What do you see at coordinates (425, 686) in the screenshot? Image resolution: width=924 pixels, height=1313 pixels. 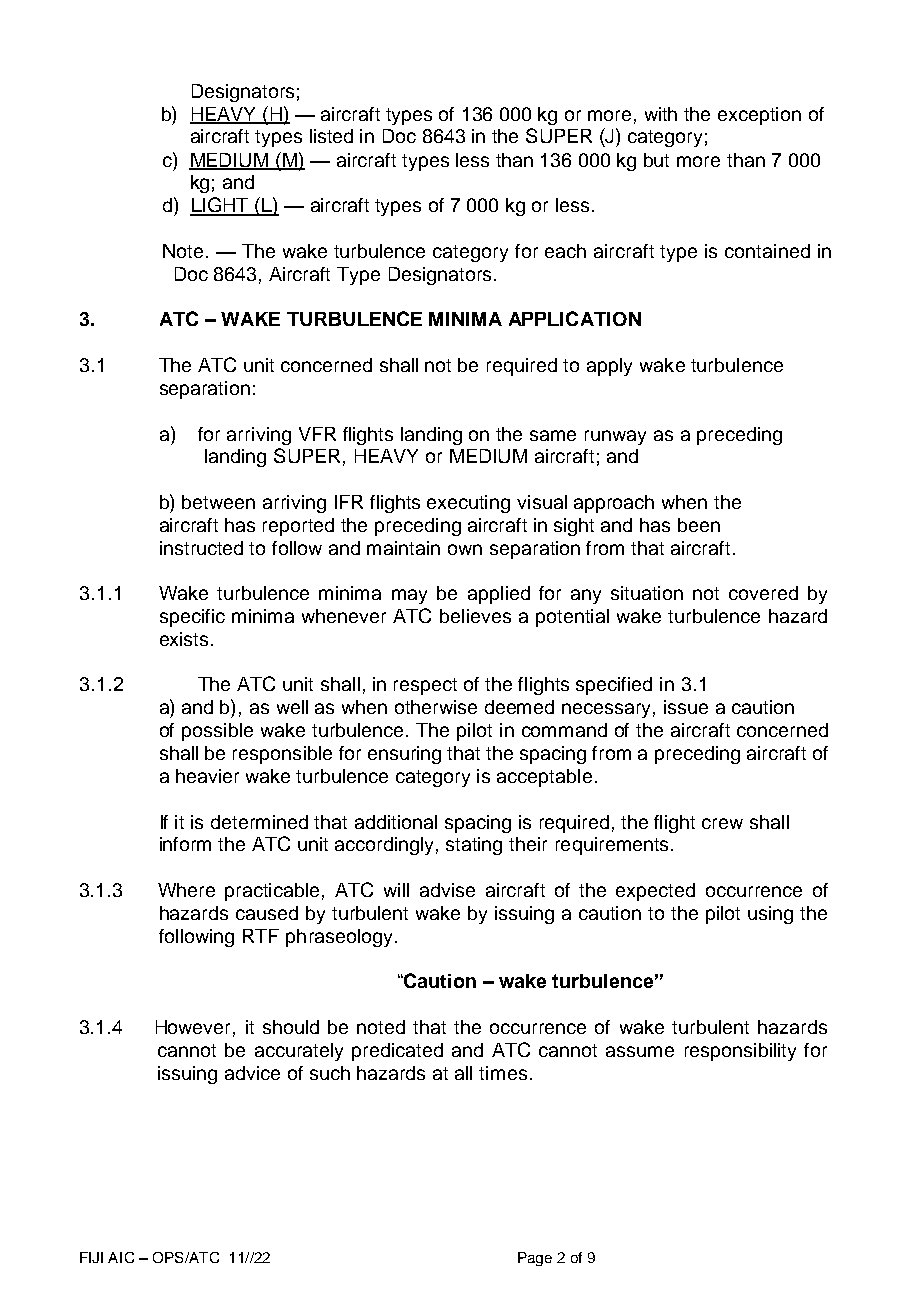 I see `respect` at bounding box center [425, 686].
